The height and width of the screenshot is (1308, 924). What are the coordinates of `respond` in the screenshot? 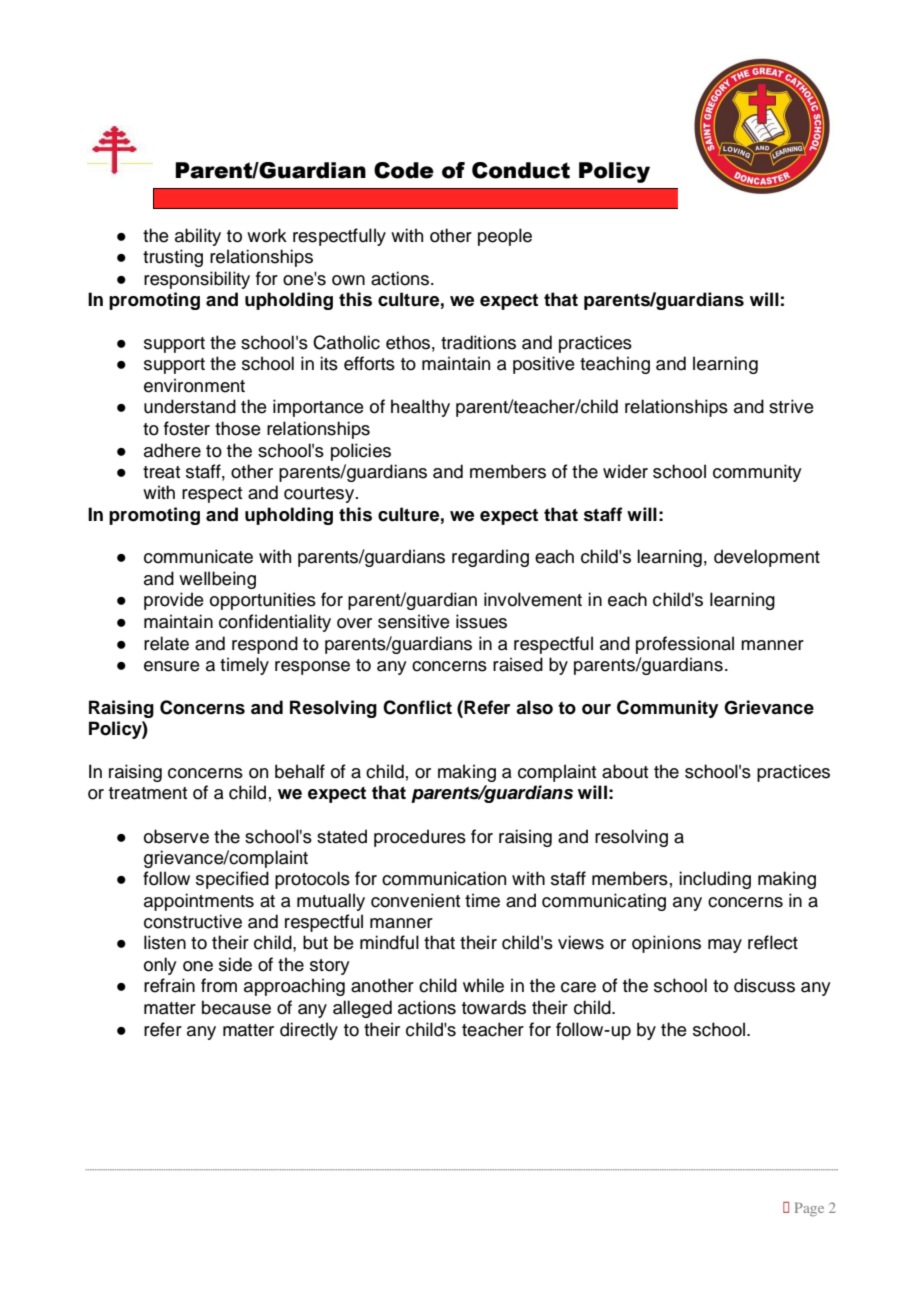 It's located at (265, 645).
